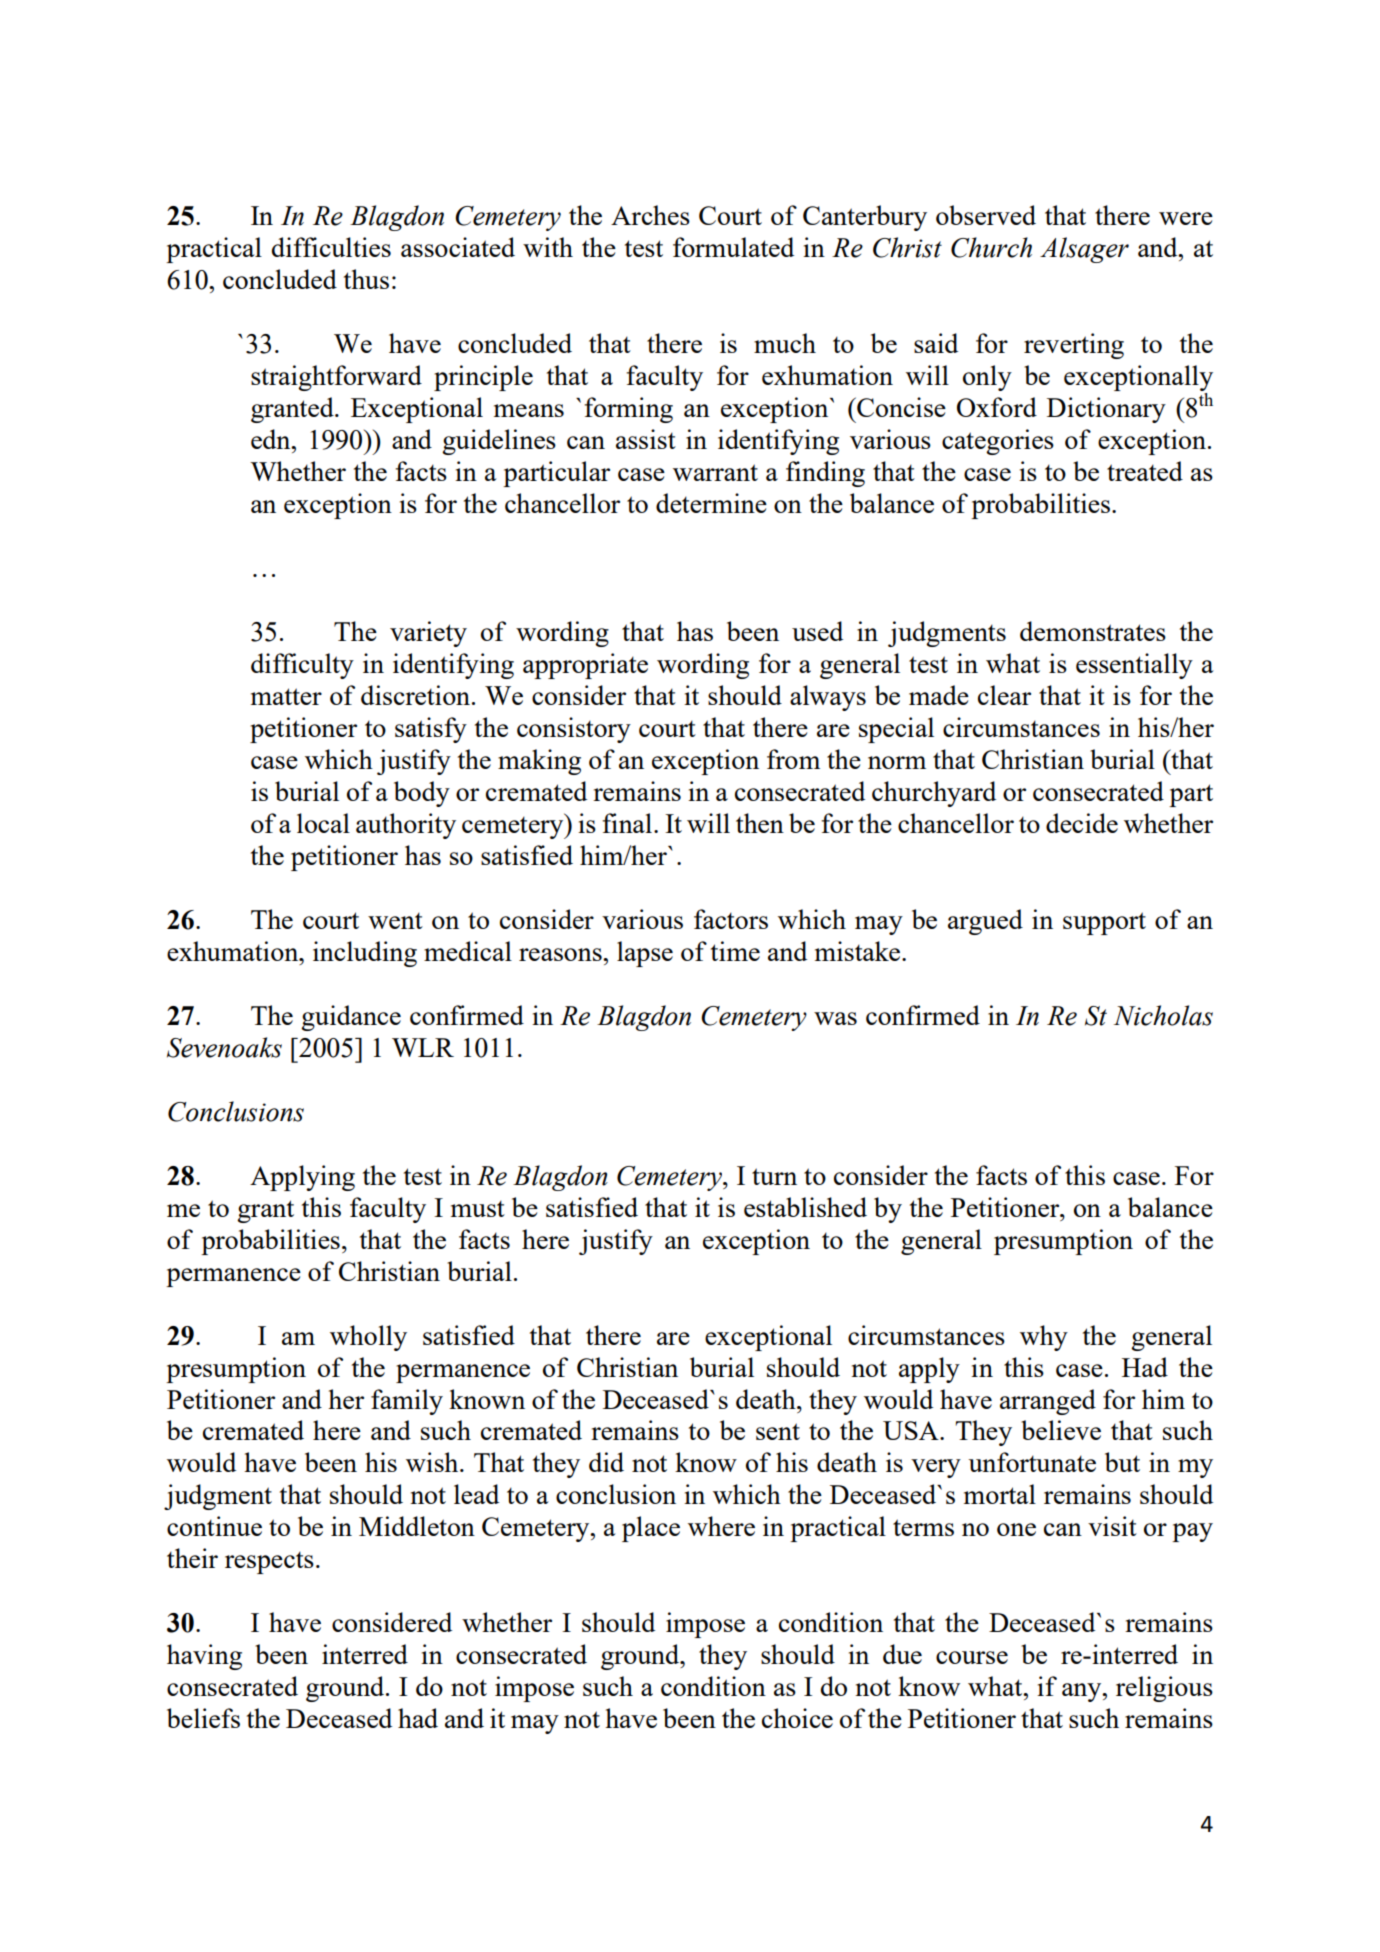  I want to click on having, so click(204, 1657).
